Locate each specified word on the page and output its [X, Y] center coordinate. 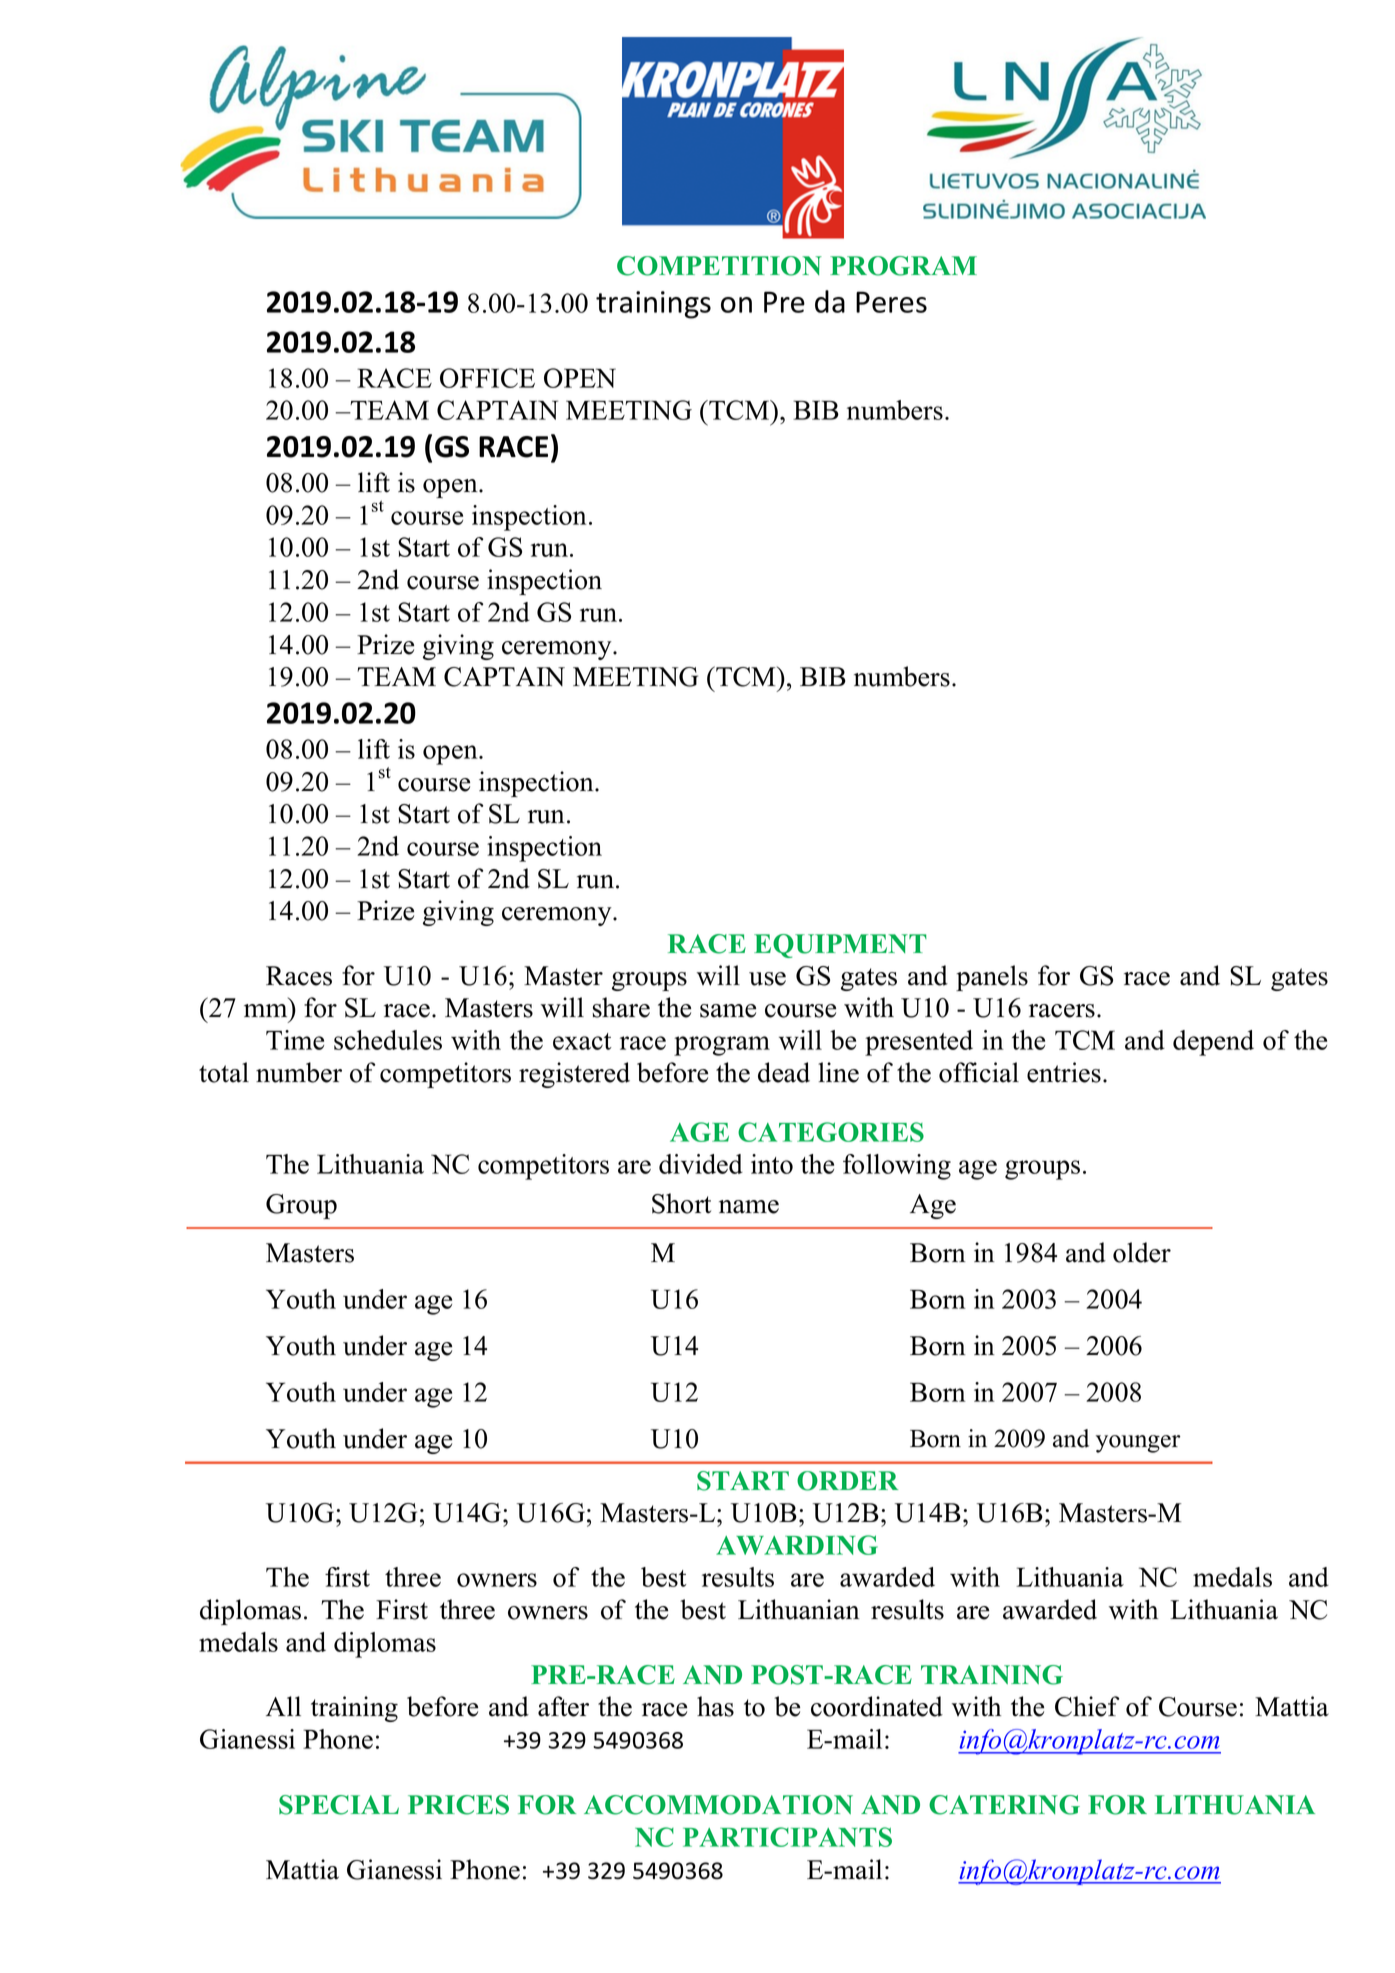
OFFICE [487, 378]
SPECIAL [339, 1805]
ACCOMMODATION [718, 1805]
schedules [388, 1040]
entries [1064, 1072]
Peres [891, 302]
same [728, 1011]
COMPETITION [719, 266]
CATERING [1004, 1805]
